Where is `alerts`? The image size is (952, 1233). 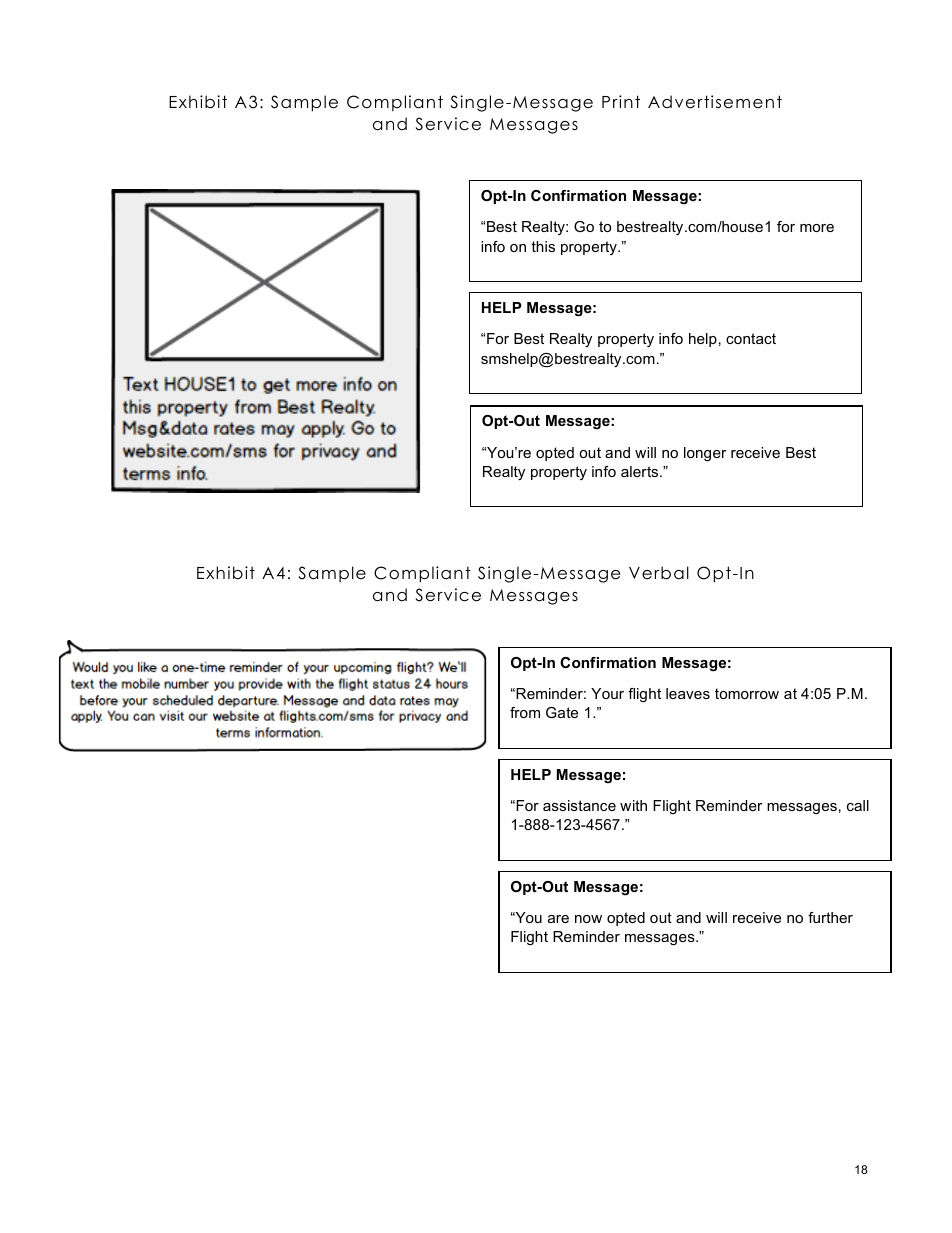 alerts is located at coordinates (641, 471).
